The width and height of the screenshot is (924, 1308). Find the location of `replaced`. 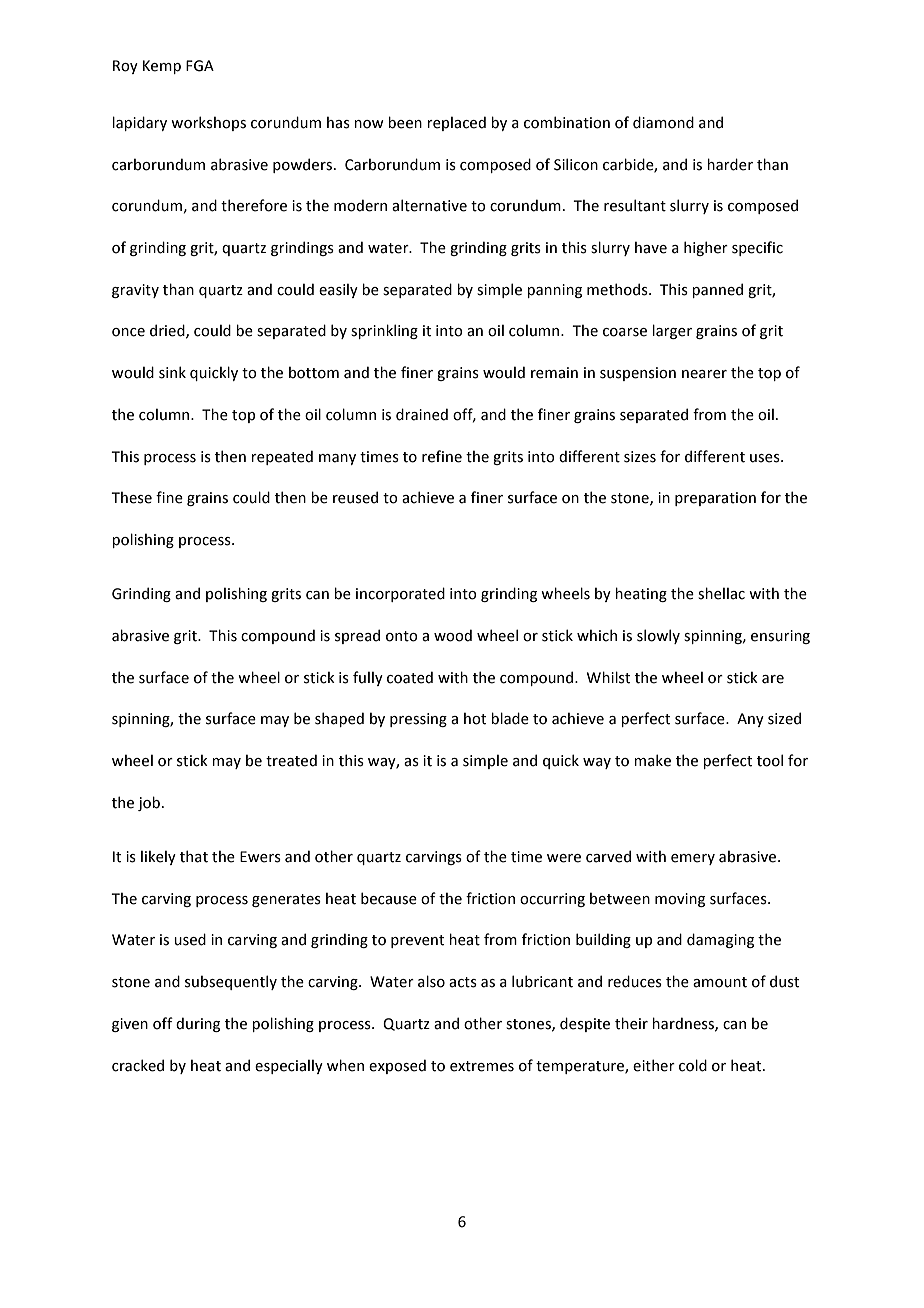

replaced is located at coordinates (456, 123).
